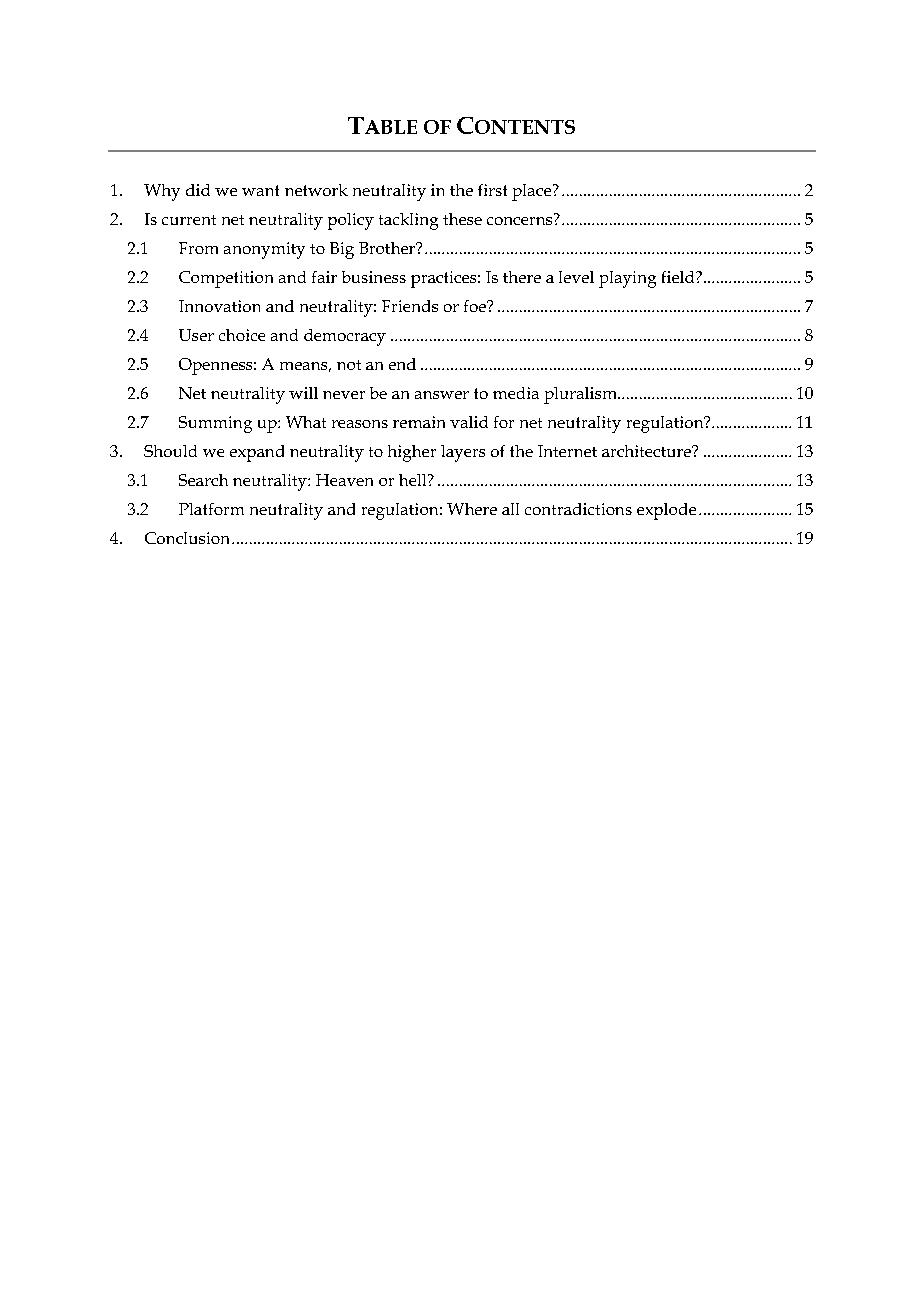 The height and width of the screenshot is (1308, 924). Describe the element at coordinates (408, 221) in the screenshot. I see `tackling` at that location.
